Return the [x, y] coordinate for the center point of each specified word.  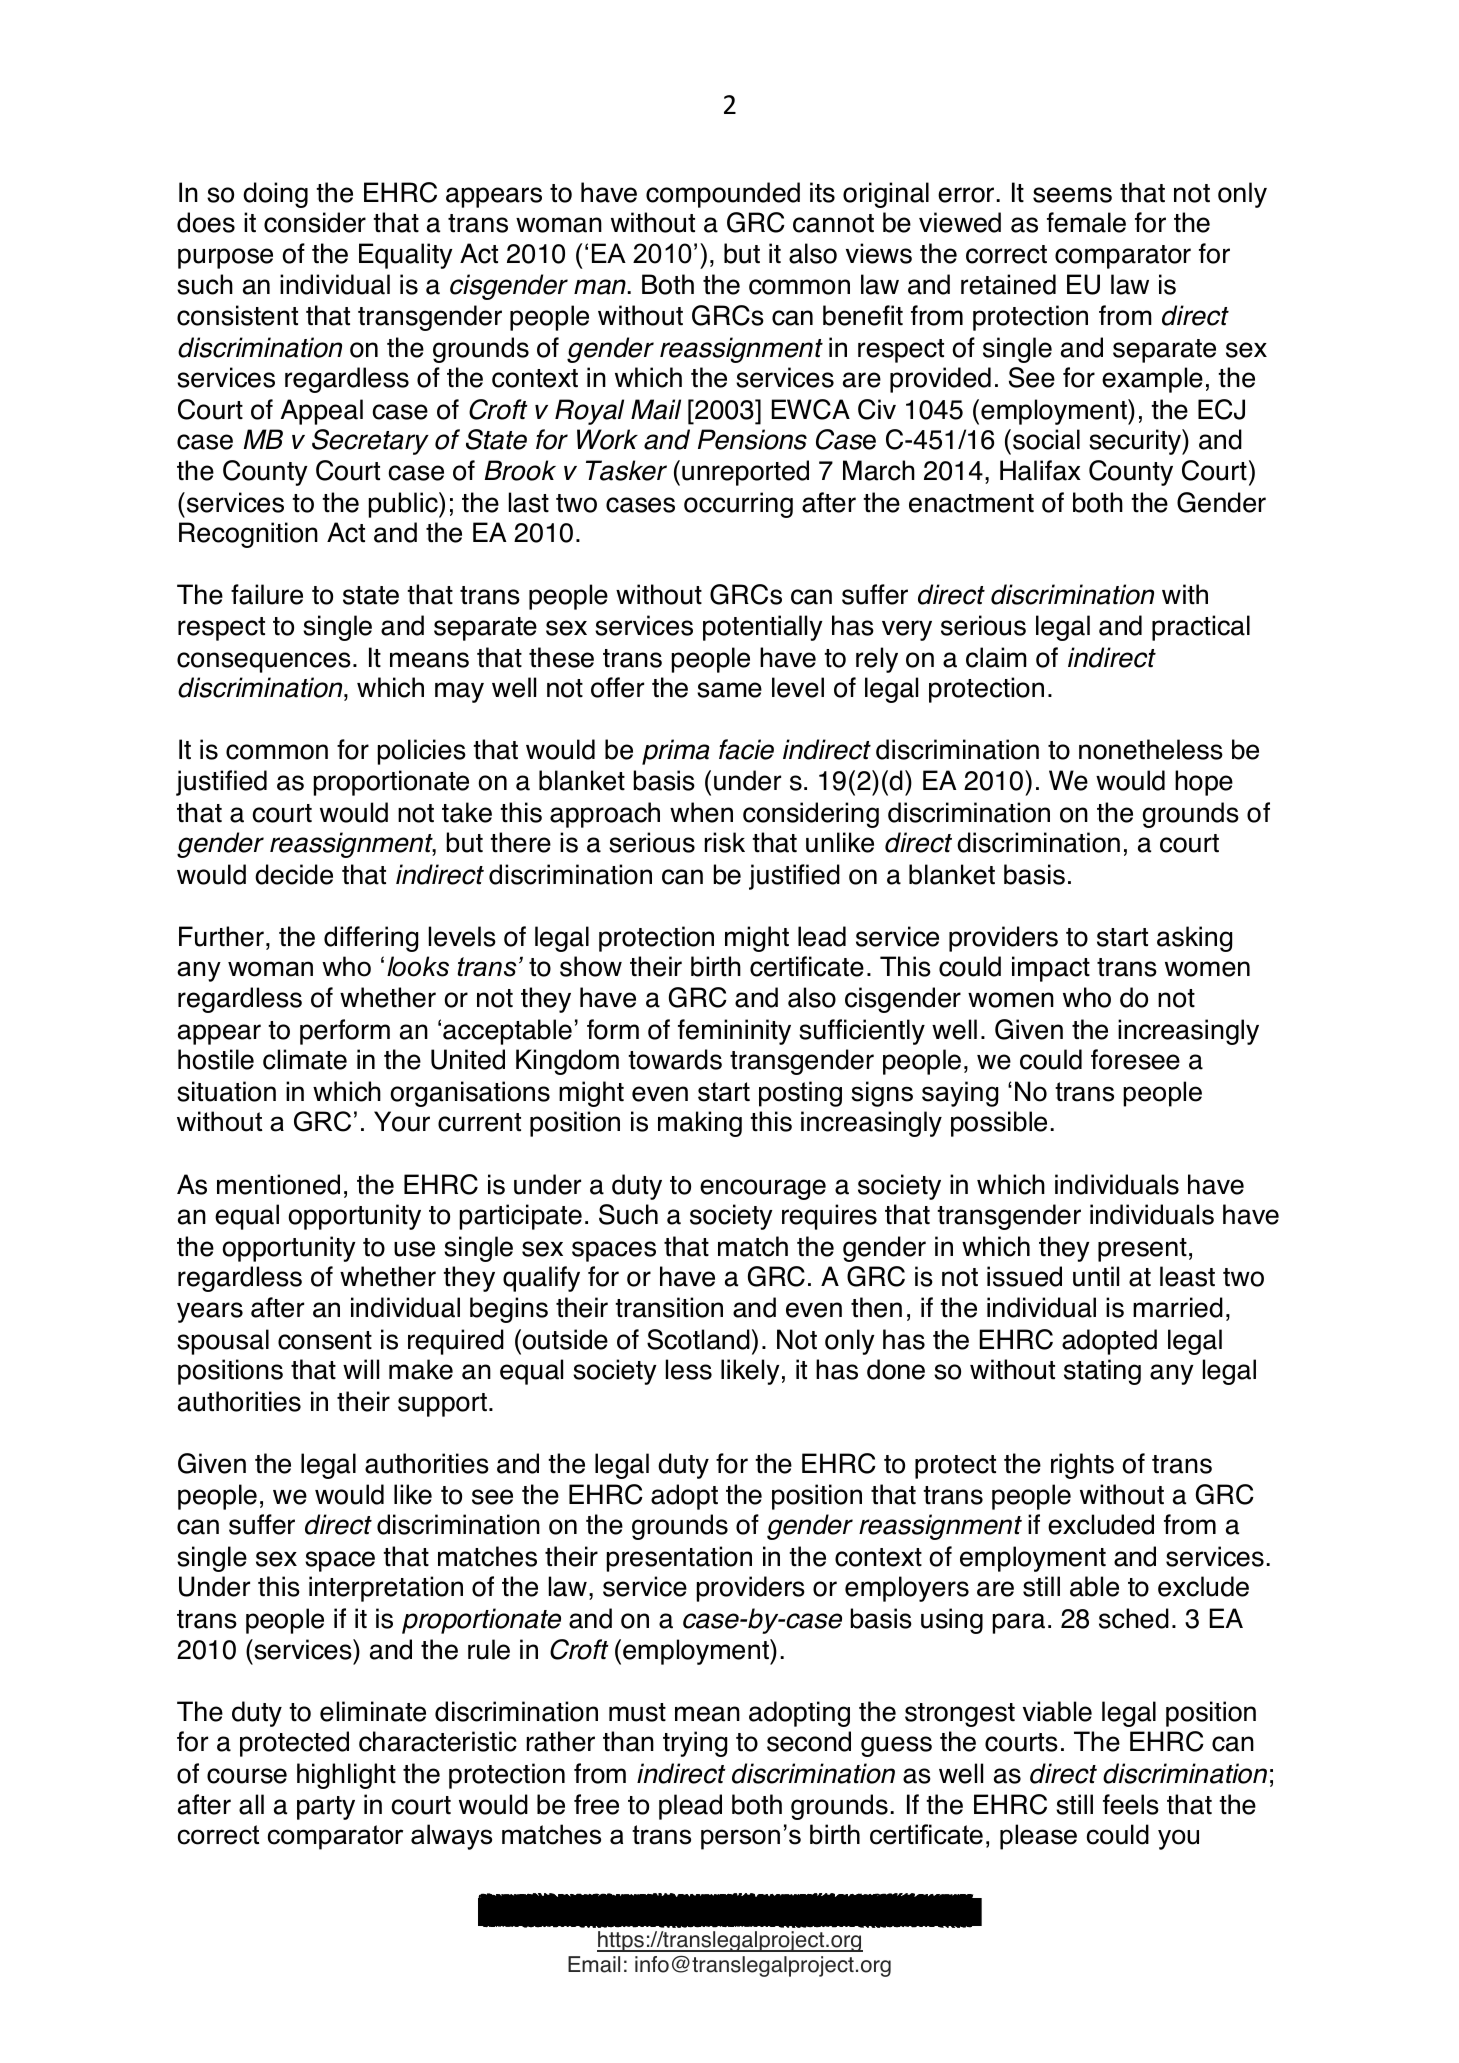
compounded [723, 195]
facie [746, 749]
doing [275, 195]
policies [422, 752]
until [1096, 1276]
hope [1204, 783]
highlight [346, 1776]
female [1086, 222]
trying [695, 1744]
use [414, 1249]
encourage [763, 1189]
